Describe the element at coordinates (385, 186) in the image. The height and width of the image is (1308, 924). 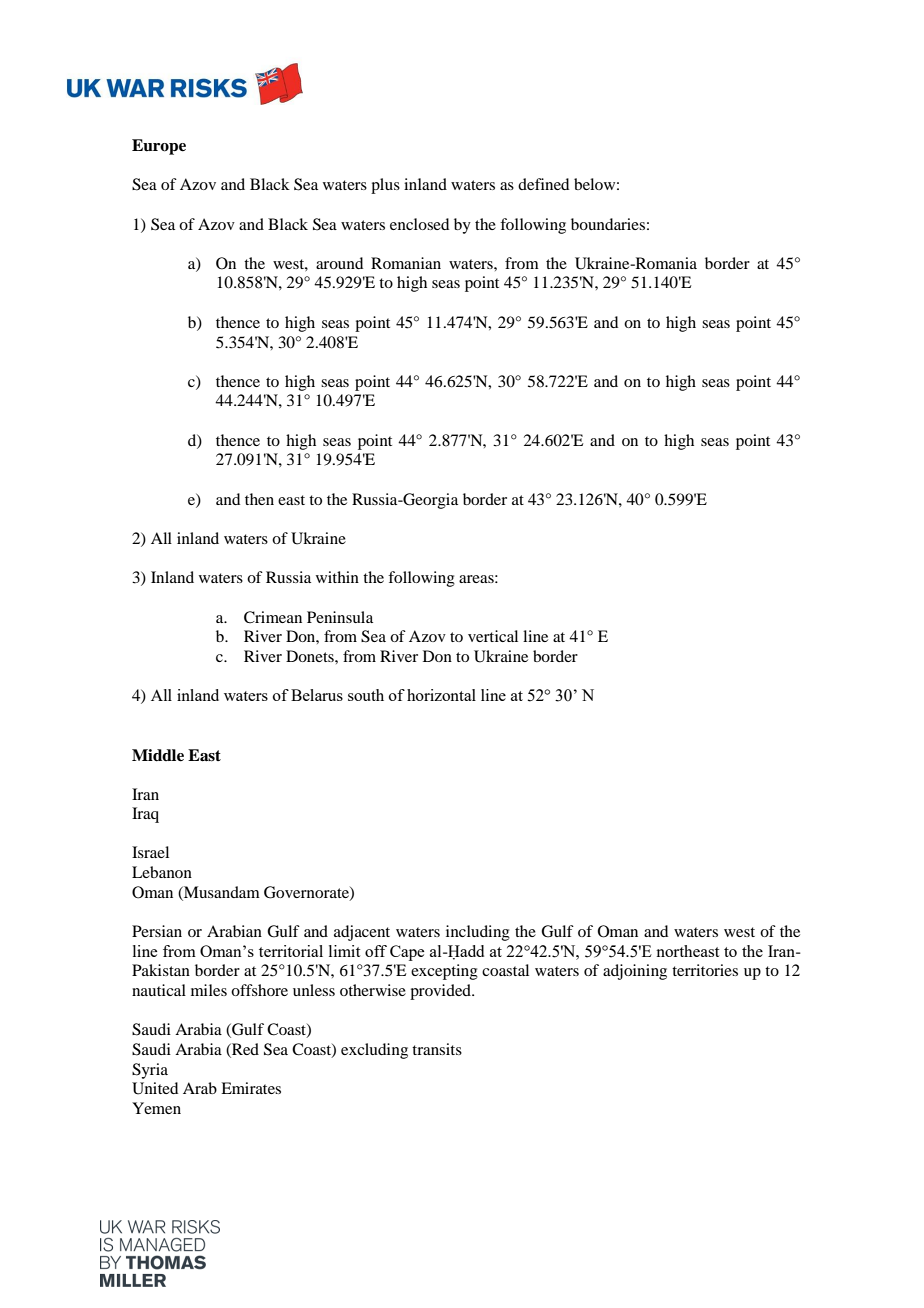
I see `plus` at that location.
